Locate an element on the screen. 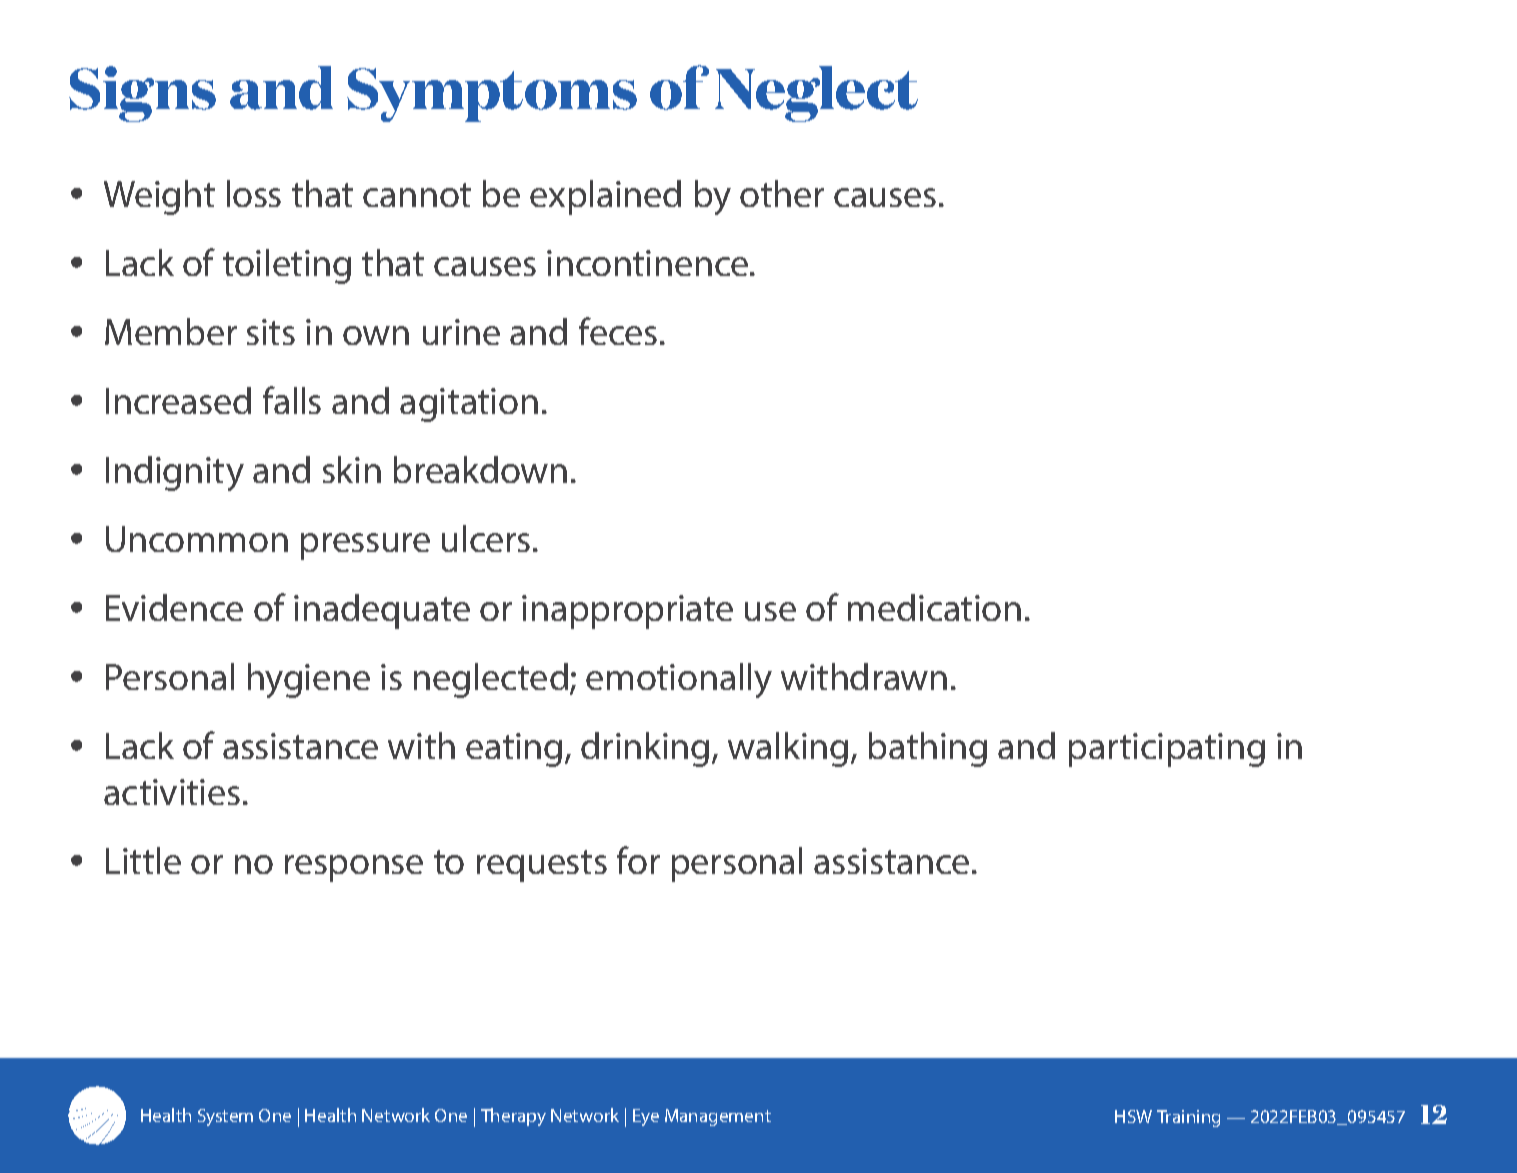  for is located at coordinates (638, 860).
